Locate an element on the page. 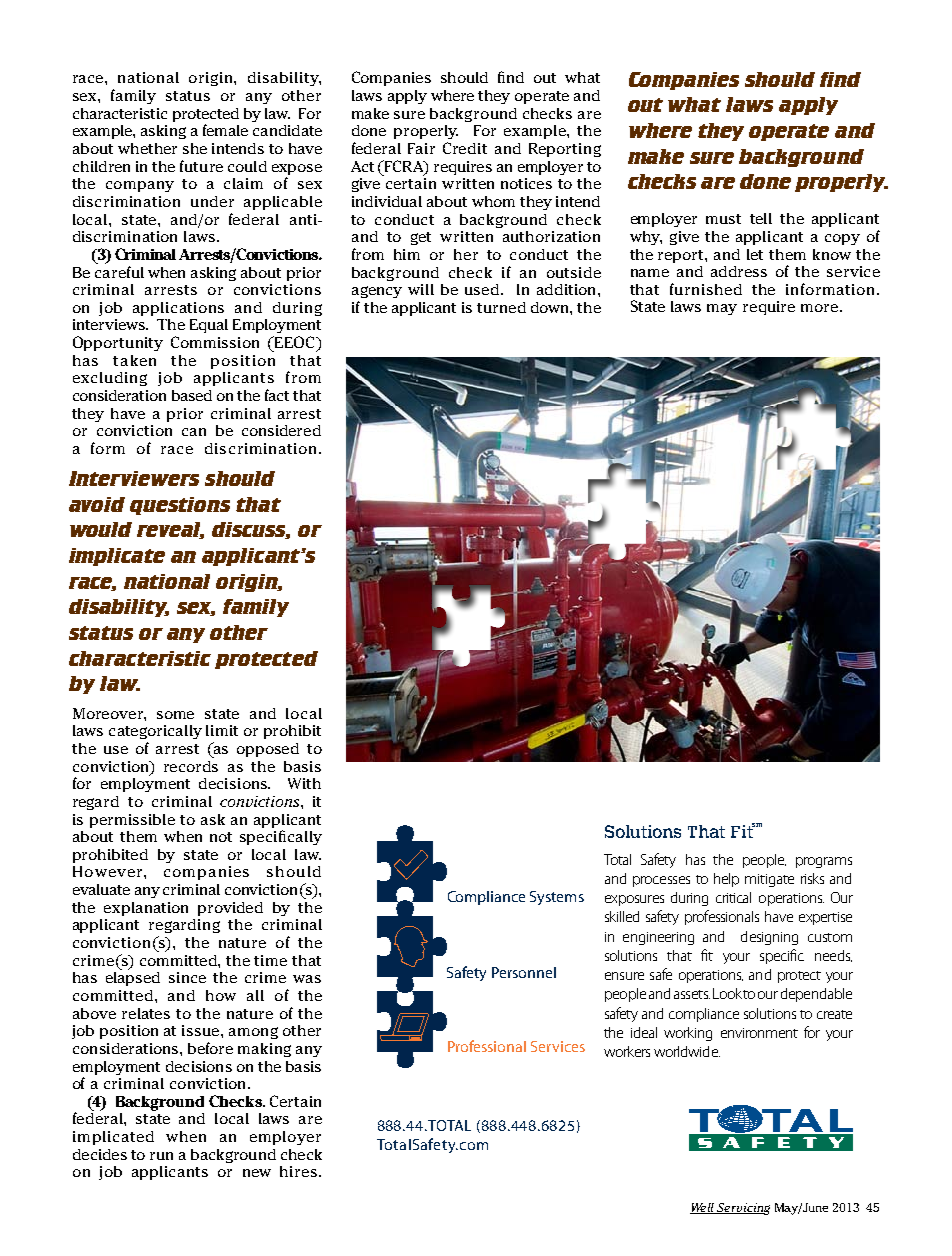 The image size is (952, 1256). furnished is located at coordinates (706, 289).
